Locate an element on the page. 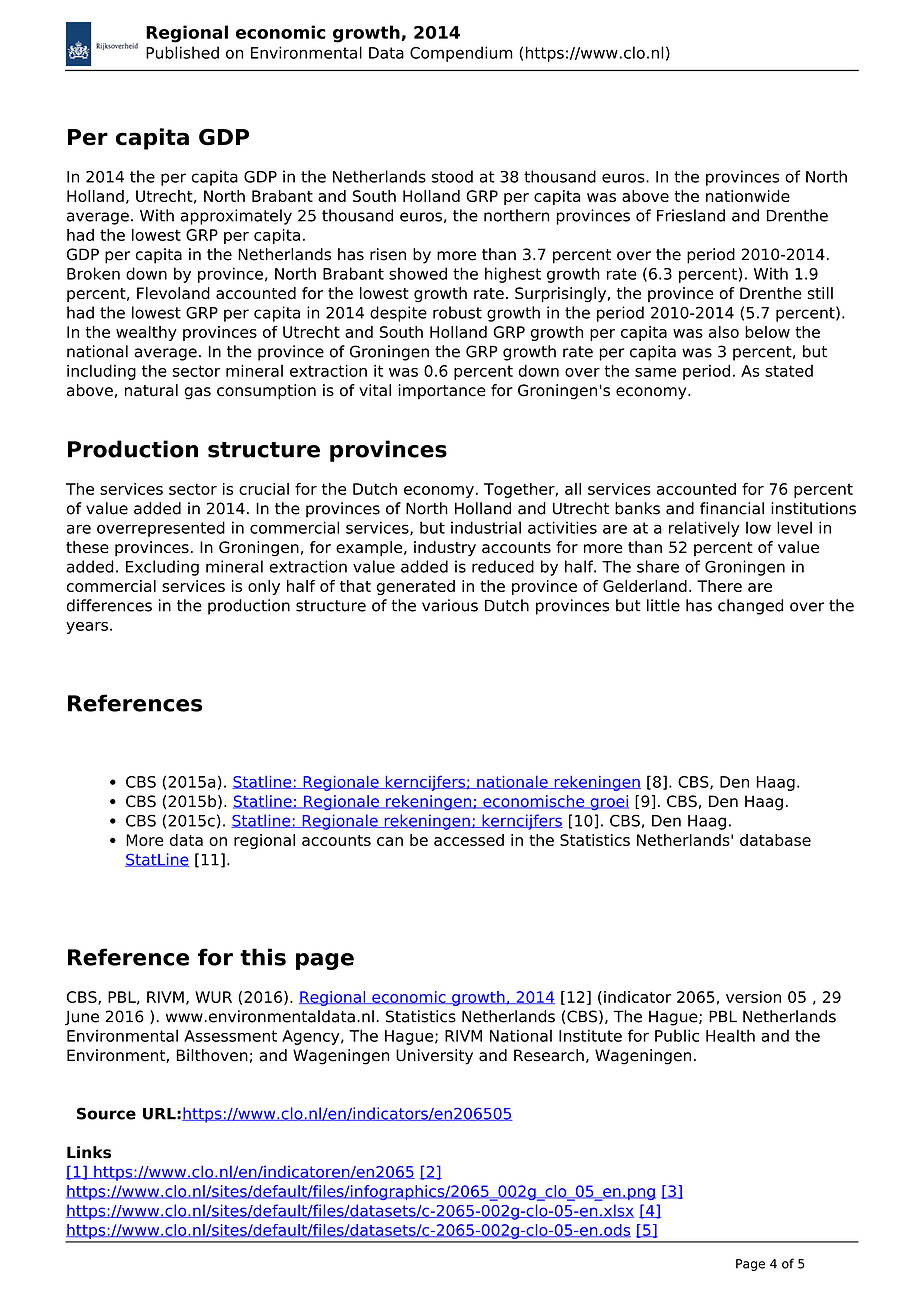 The width and height of the image is (924, 1308). also is located at coordinates (724, 332).
